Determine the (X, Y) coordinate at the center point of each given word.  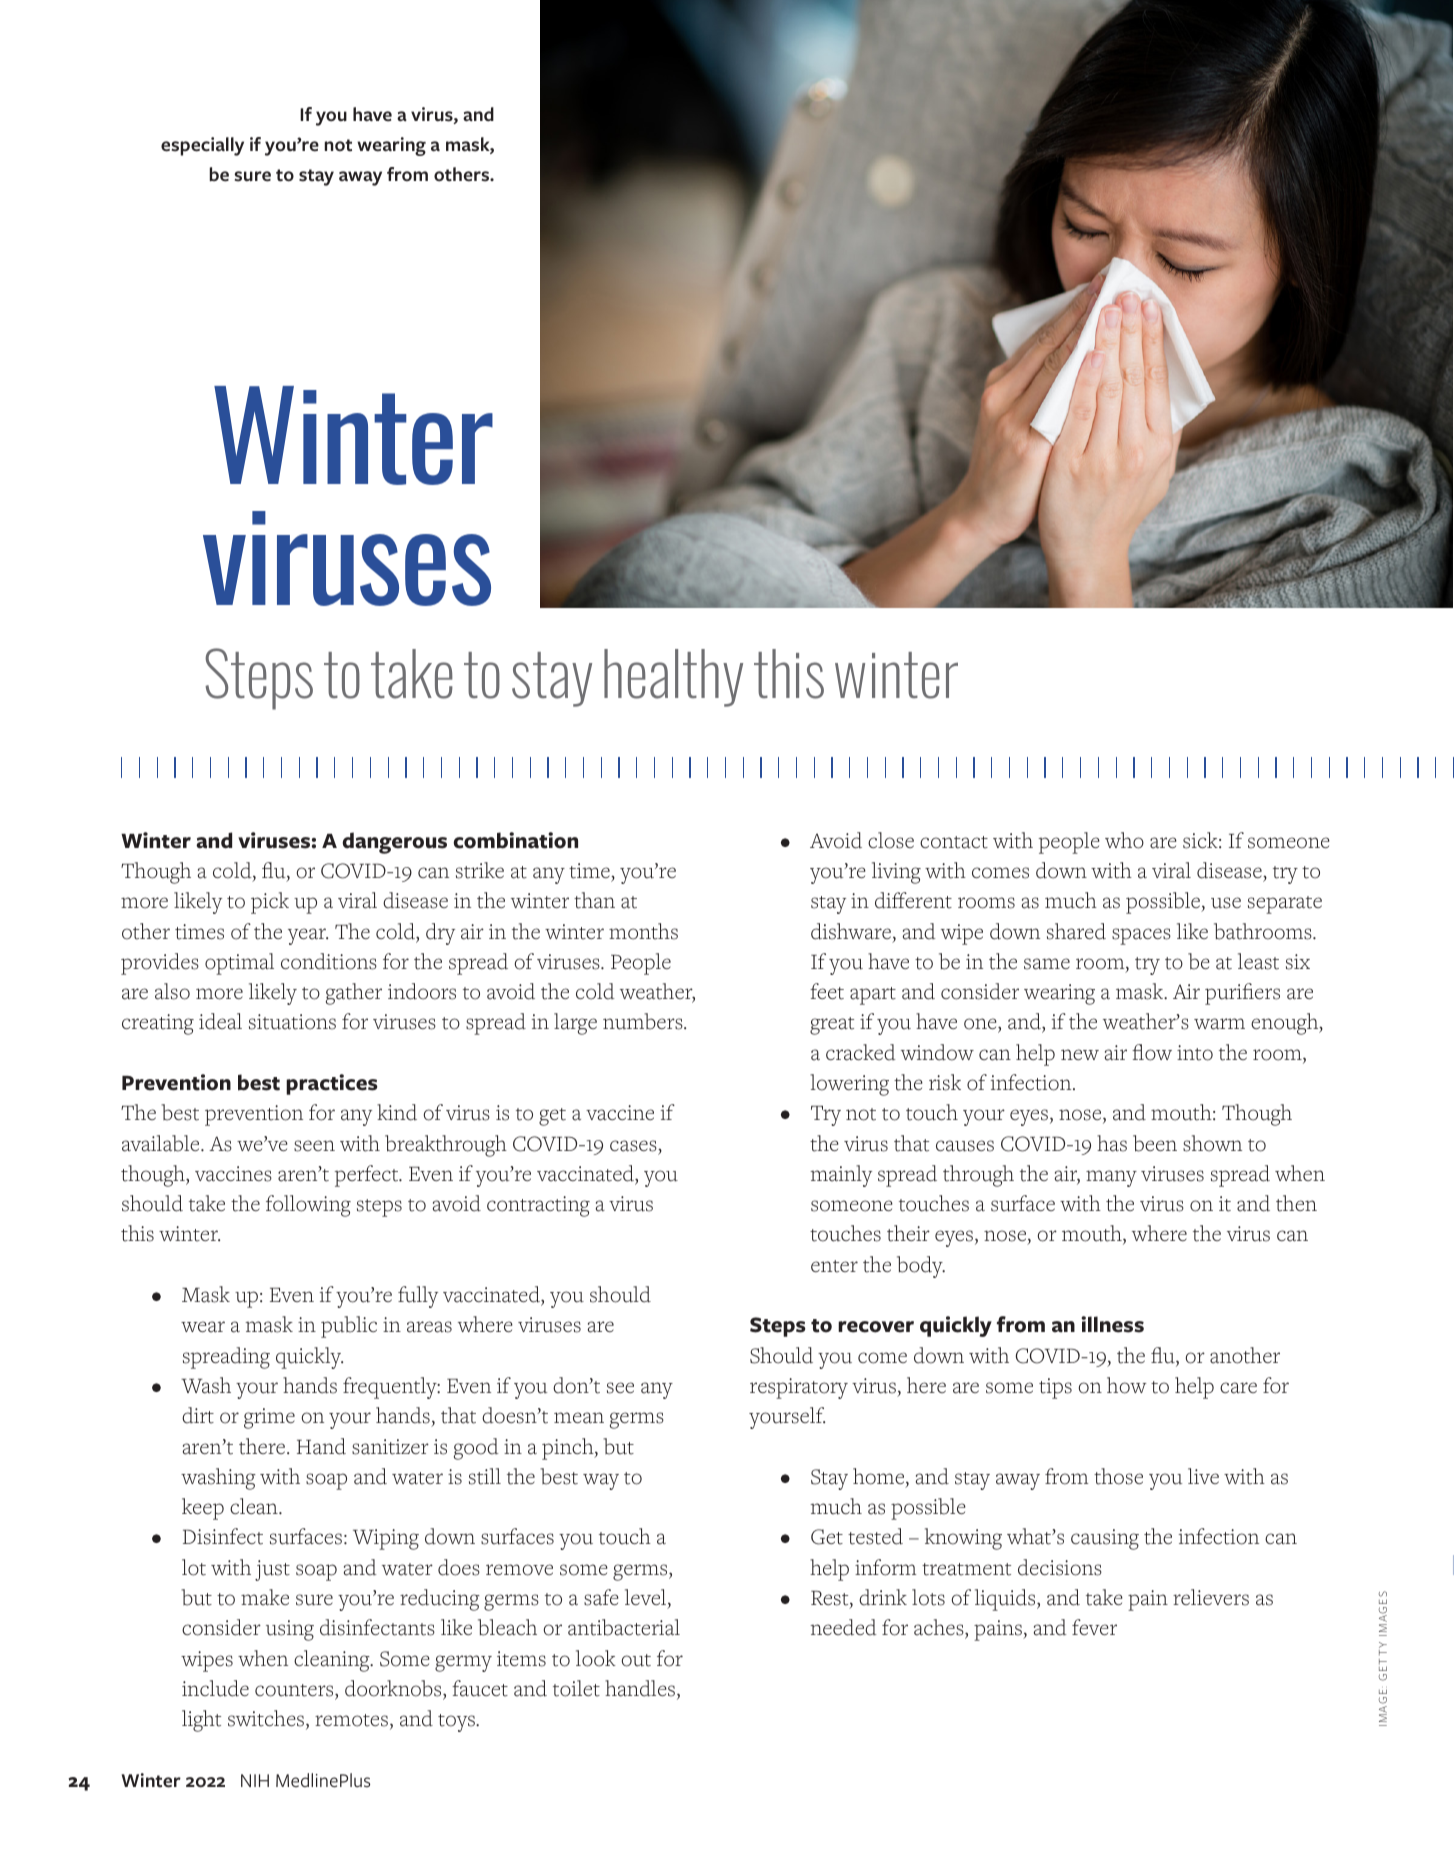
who (1124, 840)
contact (954, 842)
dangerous (394, 843)
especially (202, 146)
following (308, 1206)
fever (1094, 1627)
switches (267, 1719)
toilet (576, 1688)
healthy (673, 678)
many (1111, 1178)
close (891, 840)
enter (834, 1266)
